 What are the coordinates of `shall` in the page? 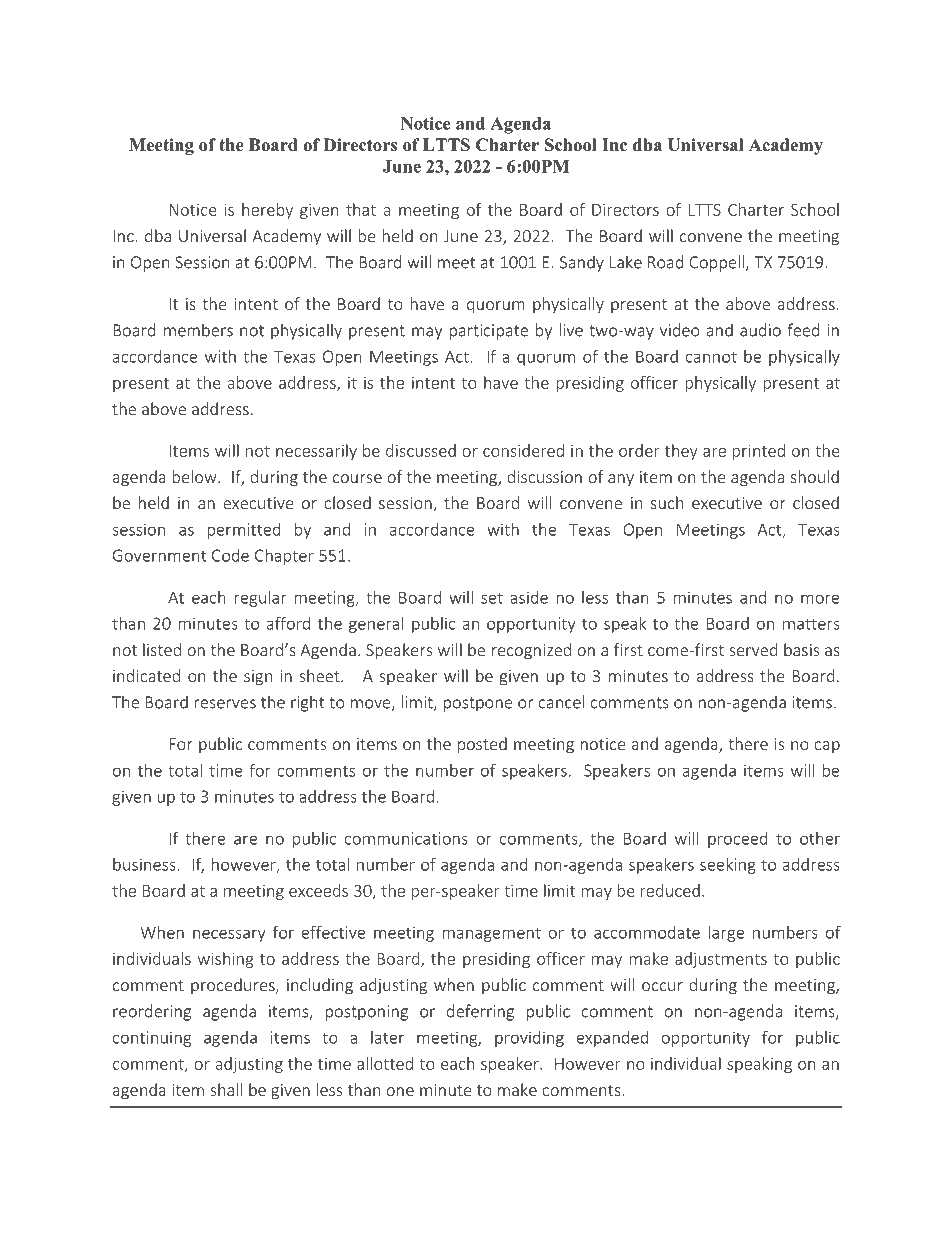 It's located at (226, 1089).
